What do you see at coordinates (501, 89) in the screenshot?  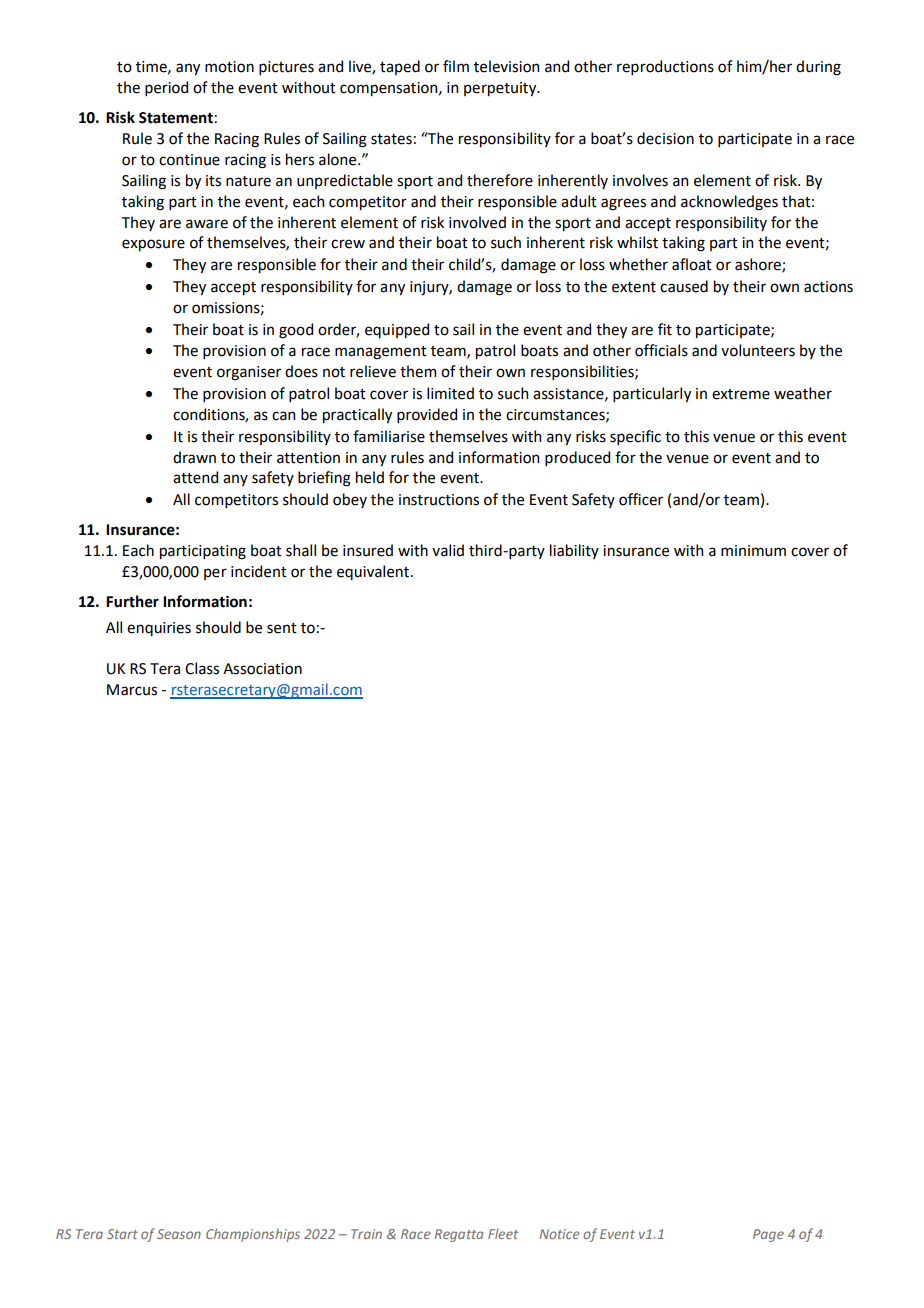 I see `perpetuity` at bounding box center [501, 89].
